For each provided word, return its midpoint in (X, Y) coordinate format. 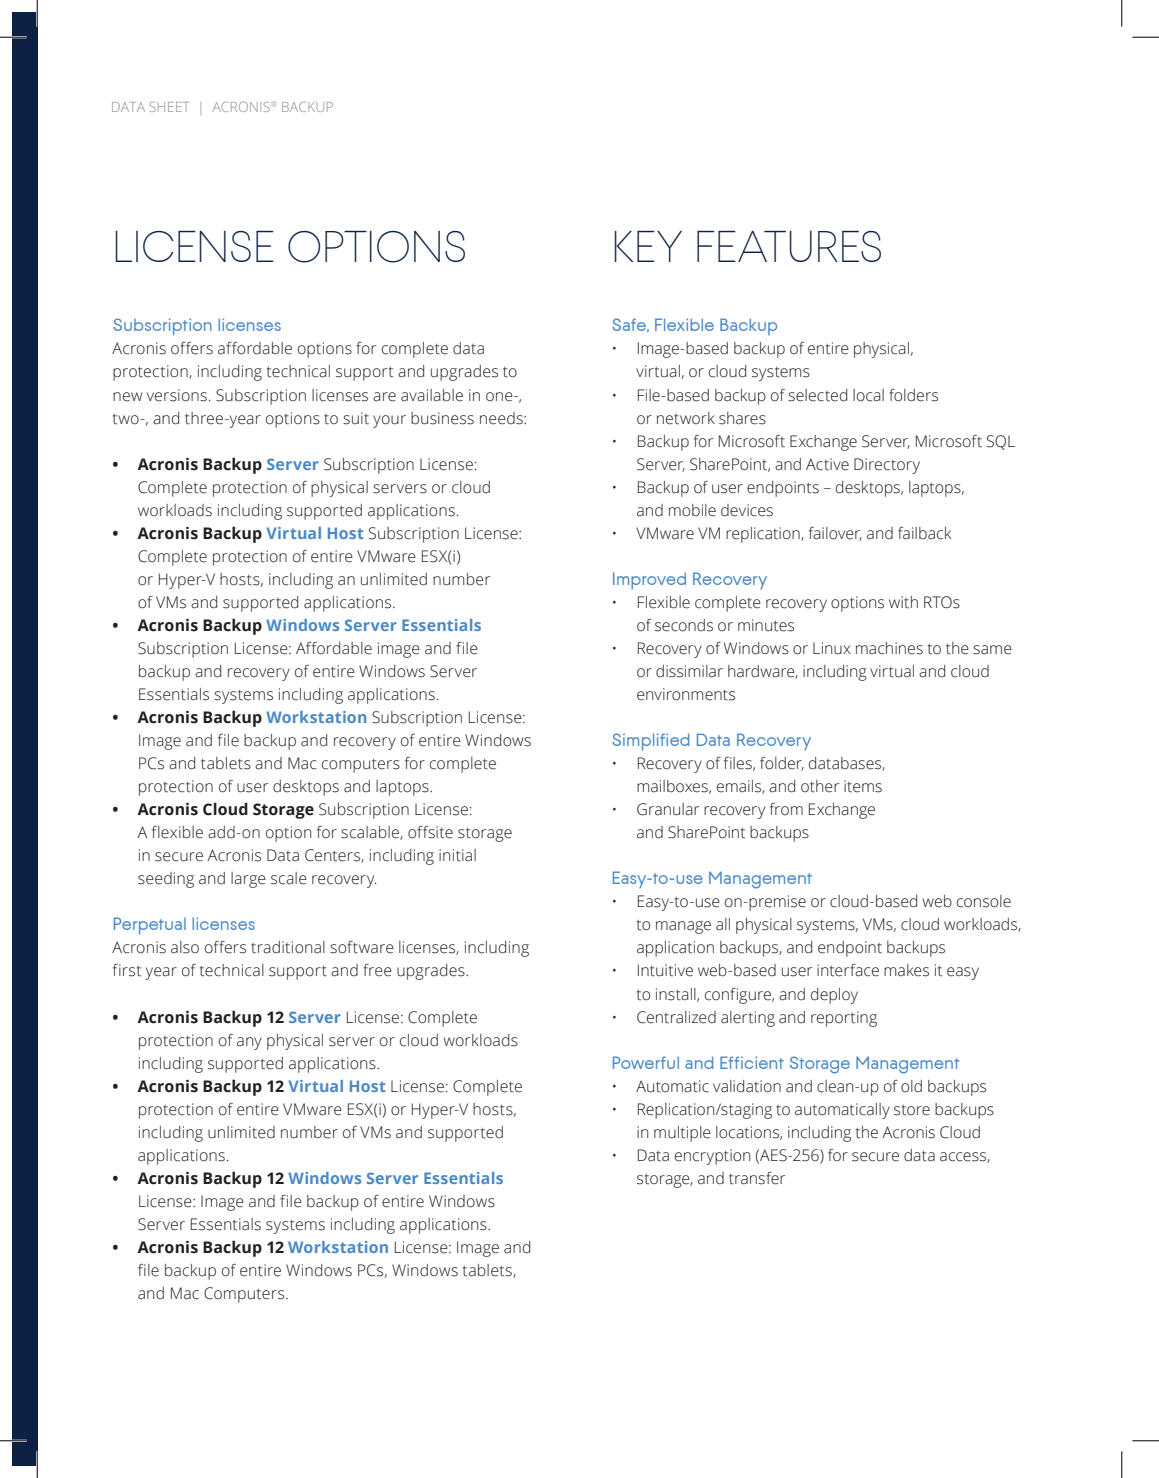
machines (889, 648)
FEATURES (789, 246)
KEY (648, 246)
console (984, 901)
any (249, 1043)
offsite (430, 832)
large (248, 880)
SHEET (169, 107)
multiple (682, 1134)
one (500, 397)
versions (177, 395)
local (868, 395)
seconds (684, 625)
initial (457, 855)
